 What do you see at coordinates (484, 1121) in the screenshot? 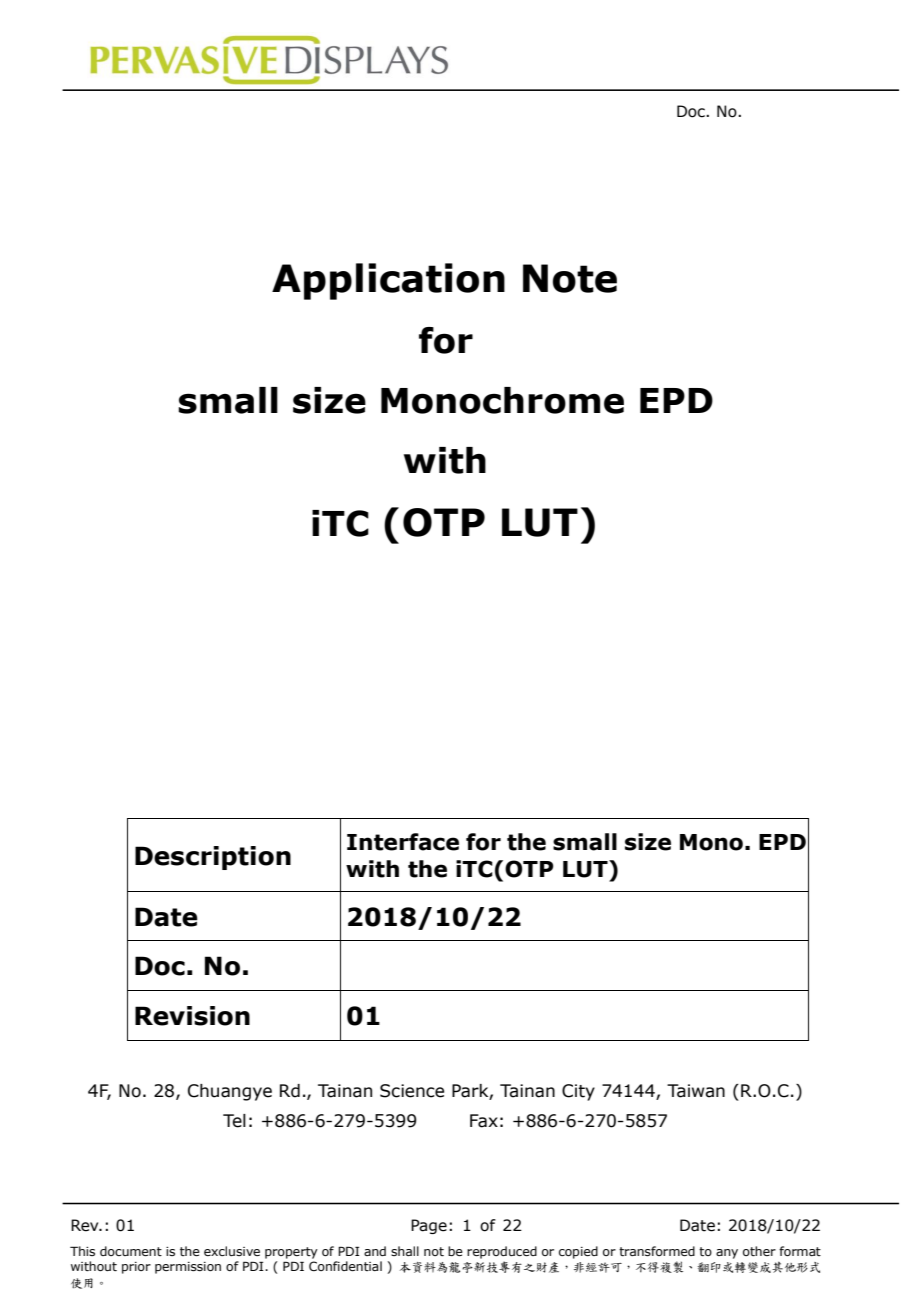
I see `Fax` at bounding box center [484, 1121].
